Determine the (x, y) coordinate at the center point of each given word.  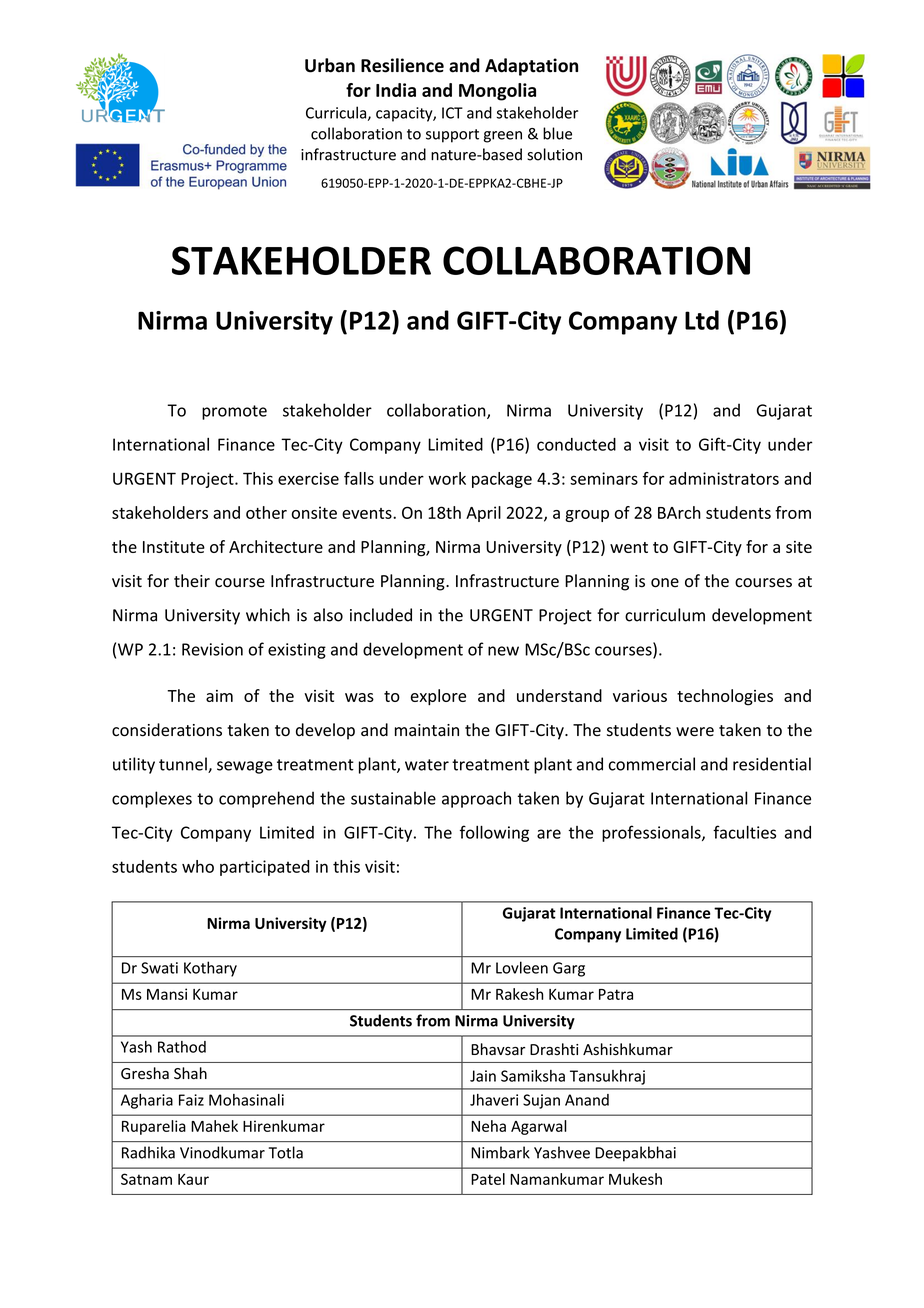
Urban (330, 65)
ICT (452, 113)
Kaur (193, 1179)
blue (557, 133)
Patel (488, 1179)
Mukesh (635, 1179)
